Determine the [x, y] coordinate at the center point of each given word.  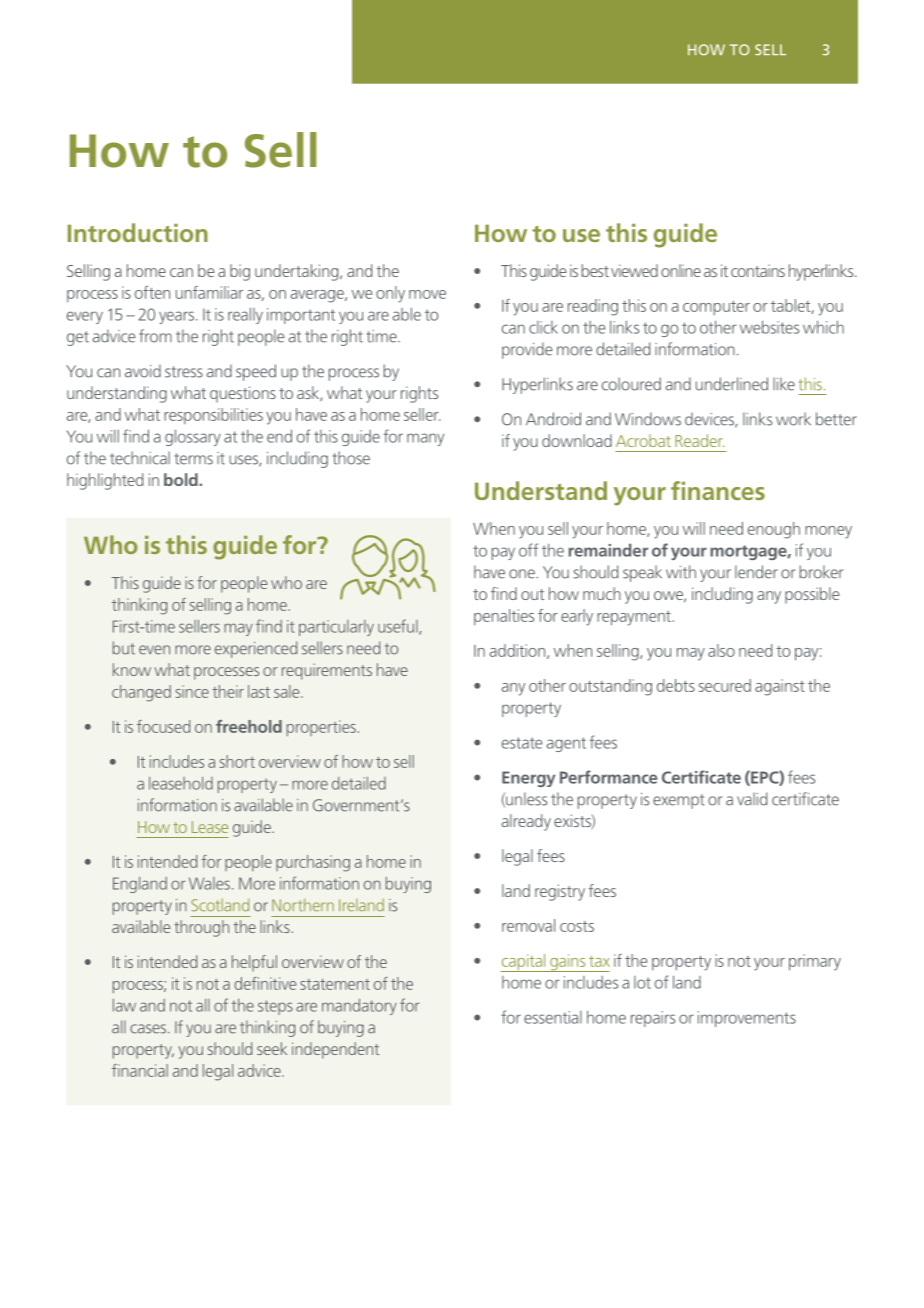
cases [149, 1029]
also [721, 650]
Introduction [138, 232]
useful [399, 627]
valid [752, 799]
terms [193, 459]
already [526, 822]
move [427, 294]
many [425, 439]
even [154, 650]
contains [758, 270]
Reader [699, 440]
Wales [209, 883]
